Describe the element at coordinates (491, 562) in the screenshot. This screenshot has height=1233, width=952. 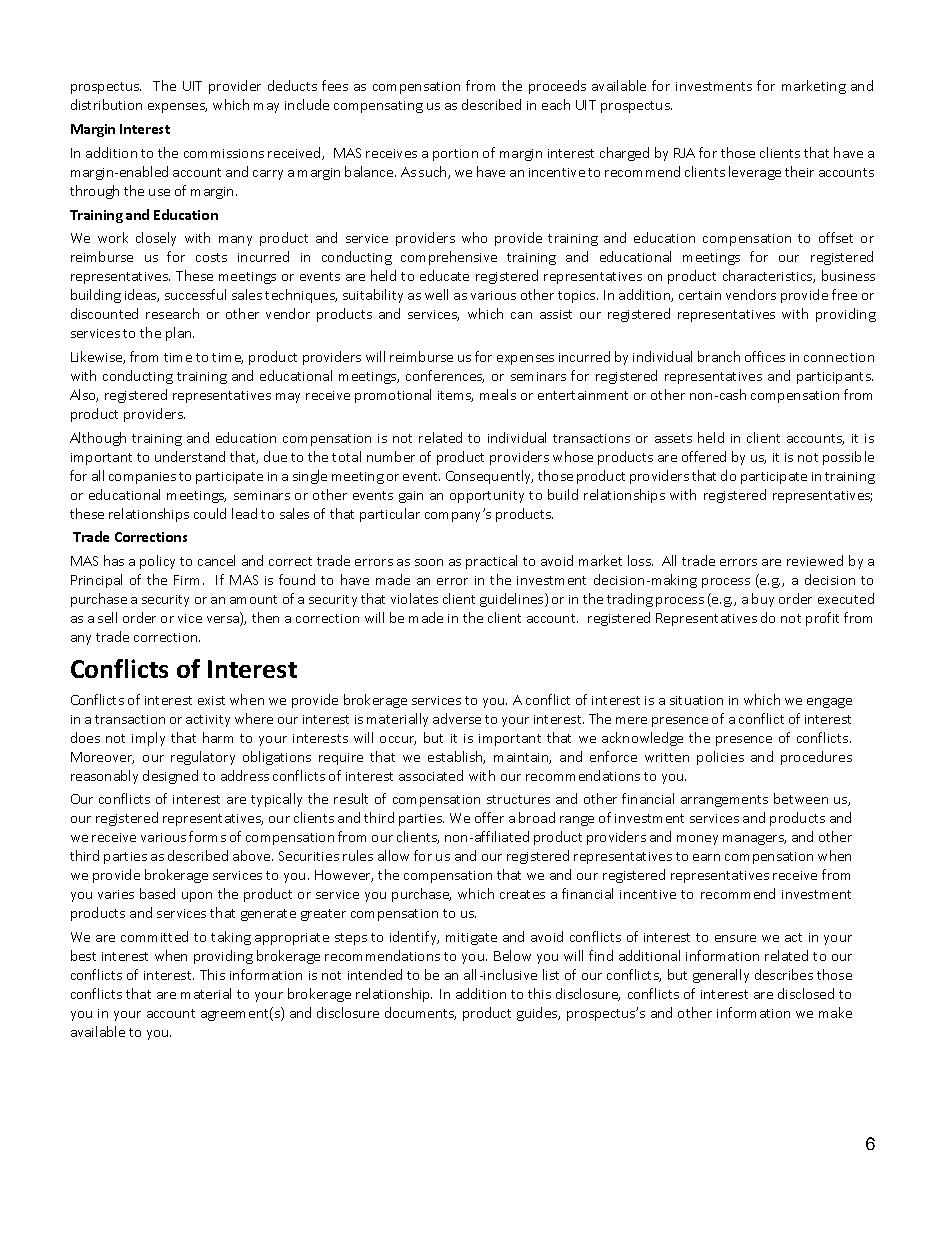
I see `practical` at that location.
